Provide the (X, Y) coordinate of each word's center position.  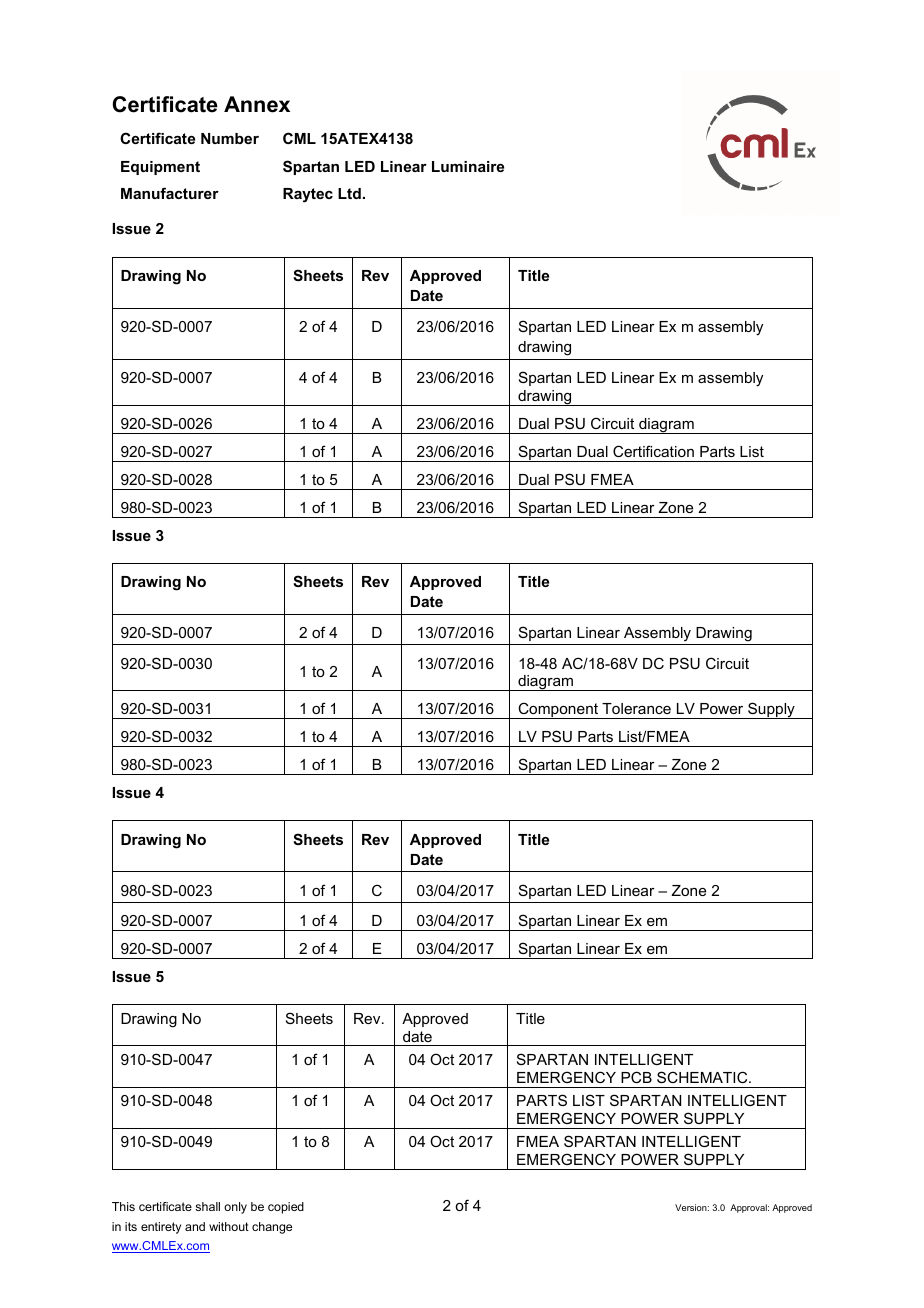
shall (207, 1206)
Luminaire (468, 166)
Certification (653, 451)
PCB (636, 1077)
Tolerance (636, 708)
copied (286, 1208)
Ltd (349, 193)
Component (558, 710)
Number (230, 138)
